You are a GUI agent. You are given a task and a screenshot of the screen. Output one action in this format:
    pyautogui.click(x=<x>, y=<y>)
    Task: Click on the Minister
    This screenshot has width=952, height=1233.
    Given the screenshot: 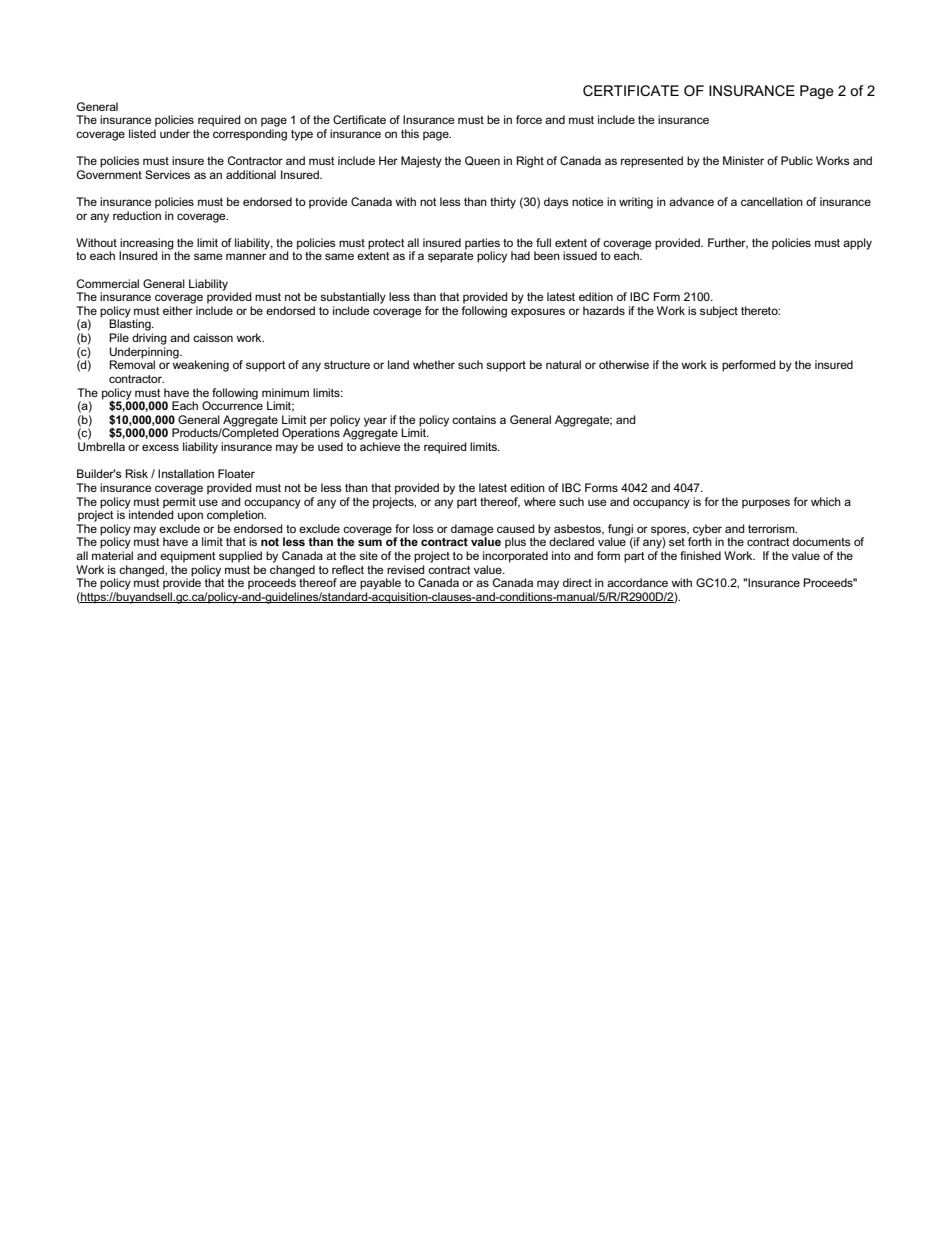 What is the action you would take?
    pyautogui.click(x=743, y=160)
